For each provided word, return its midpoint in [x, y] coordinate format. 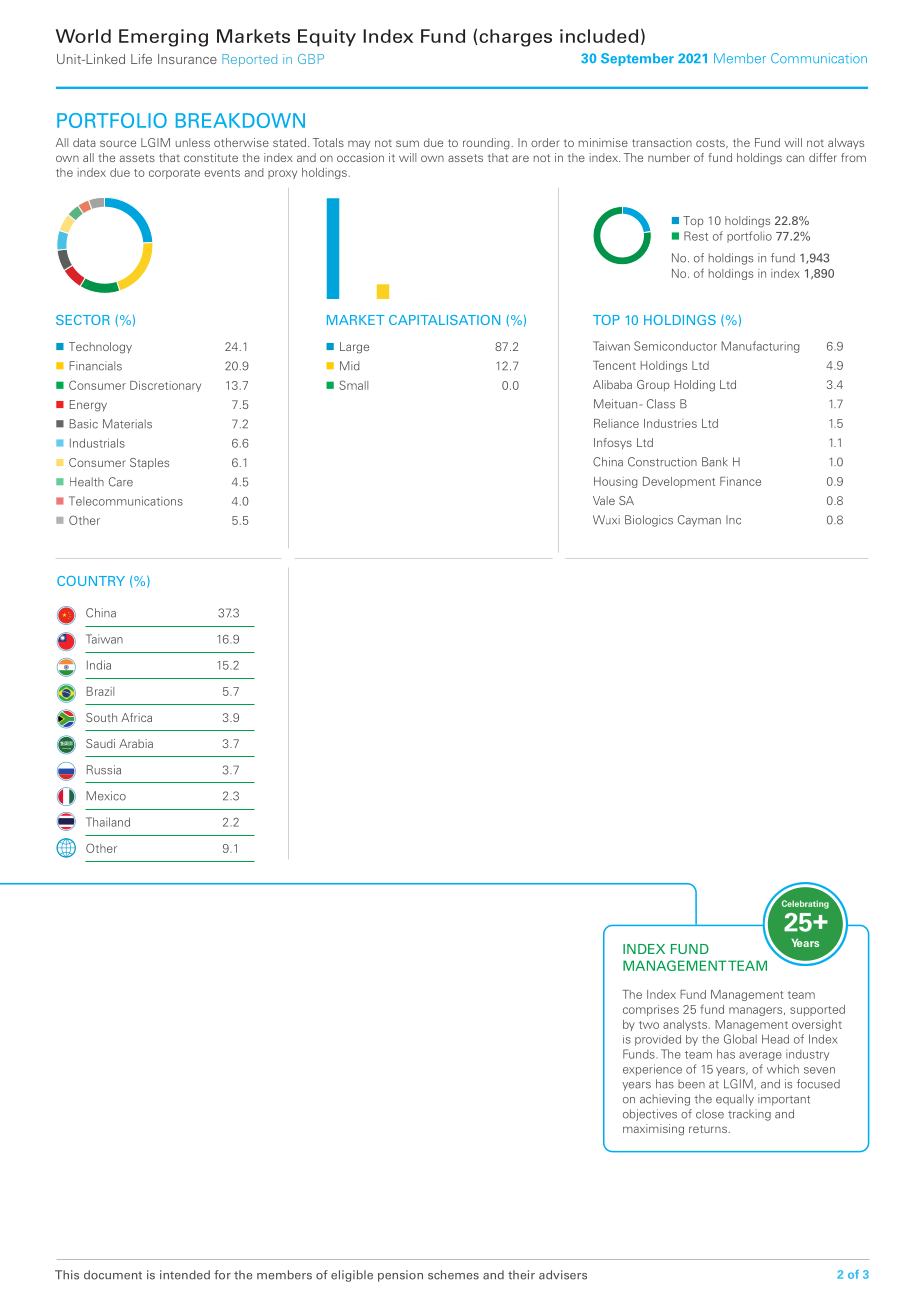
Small [354, 385]
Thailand [108, 822]
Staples [149, 464]
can [795, 158]
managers [757, 1011]
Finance [740, 481]
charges [515, 38]
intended [185, 1275]
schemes [453, 1275]
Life [141, 59]
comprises [651, 1010]
